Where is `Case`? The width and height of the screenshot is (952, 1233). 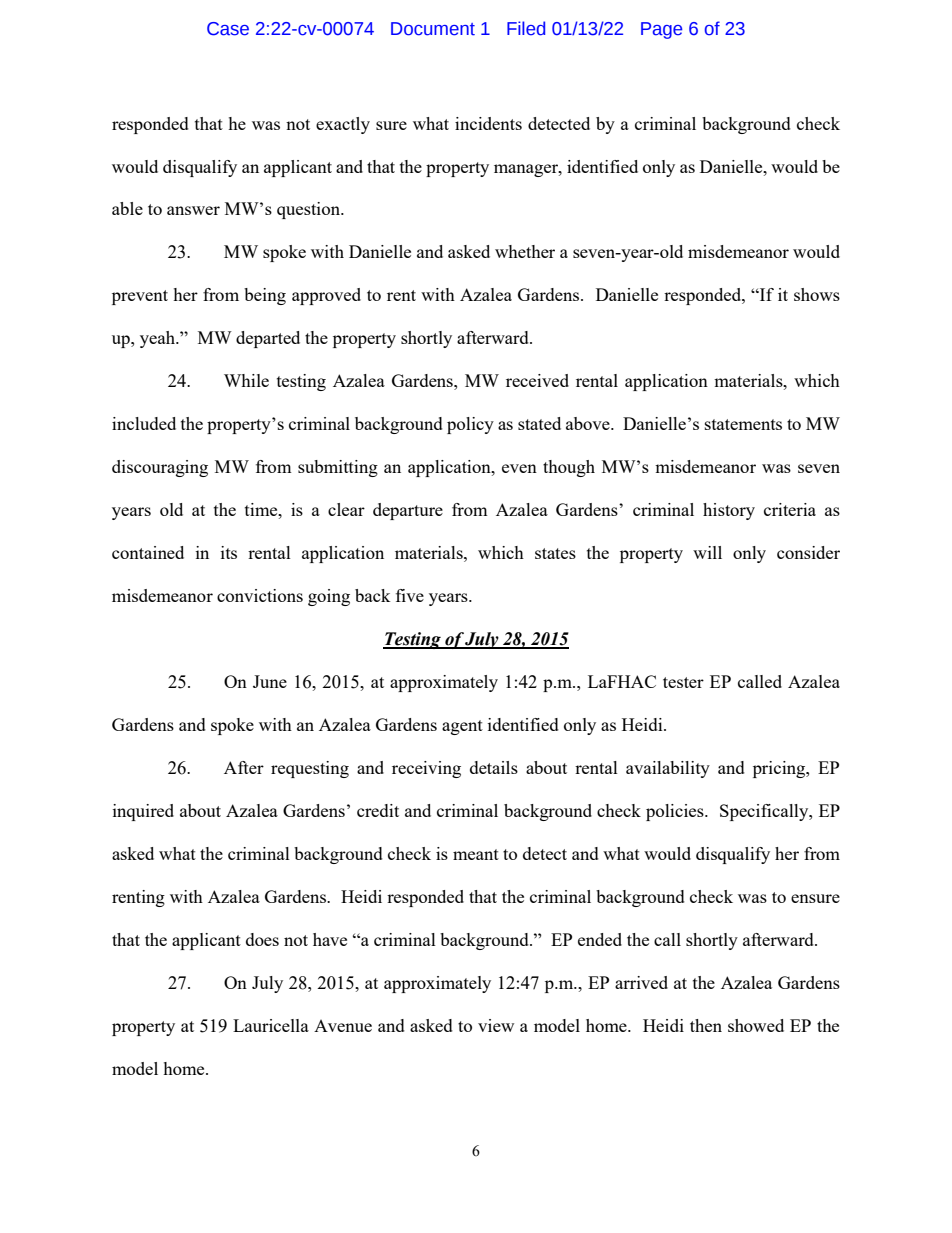
Case is located at coordinates (228, 29).
